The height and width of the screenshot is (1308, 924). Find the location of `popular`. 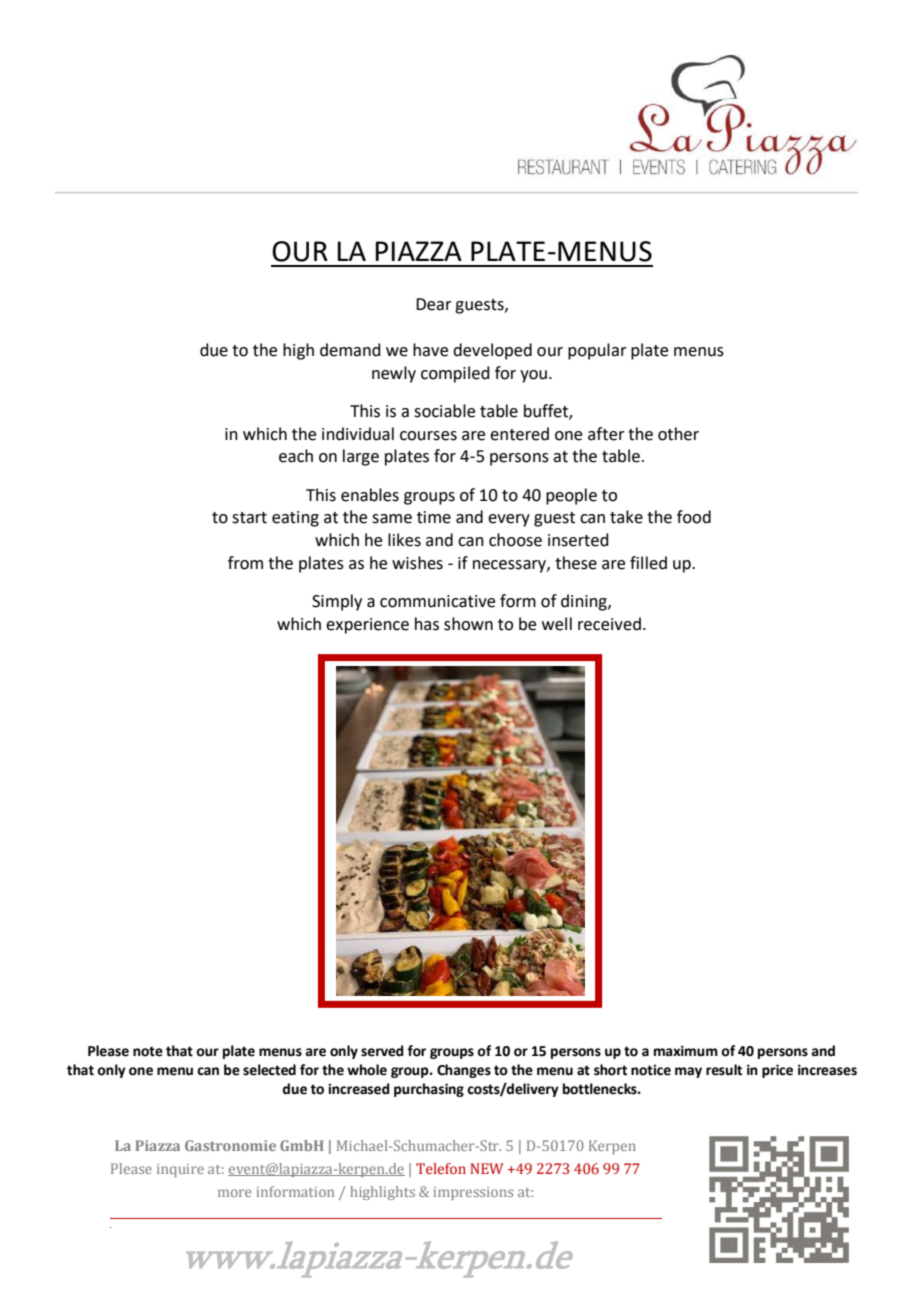

popular is located at coordinates (597, 351).
